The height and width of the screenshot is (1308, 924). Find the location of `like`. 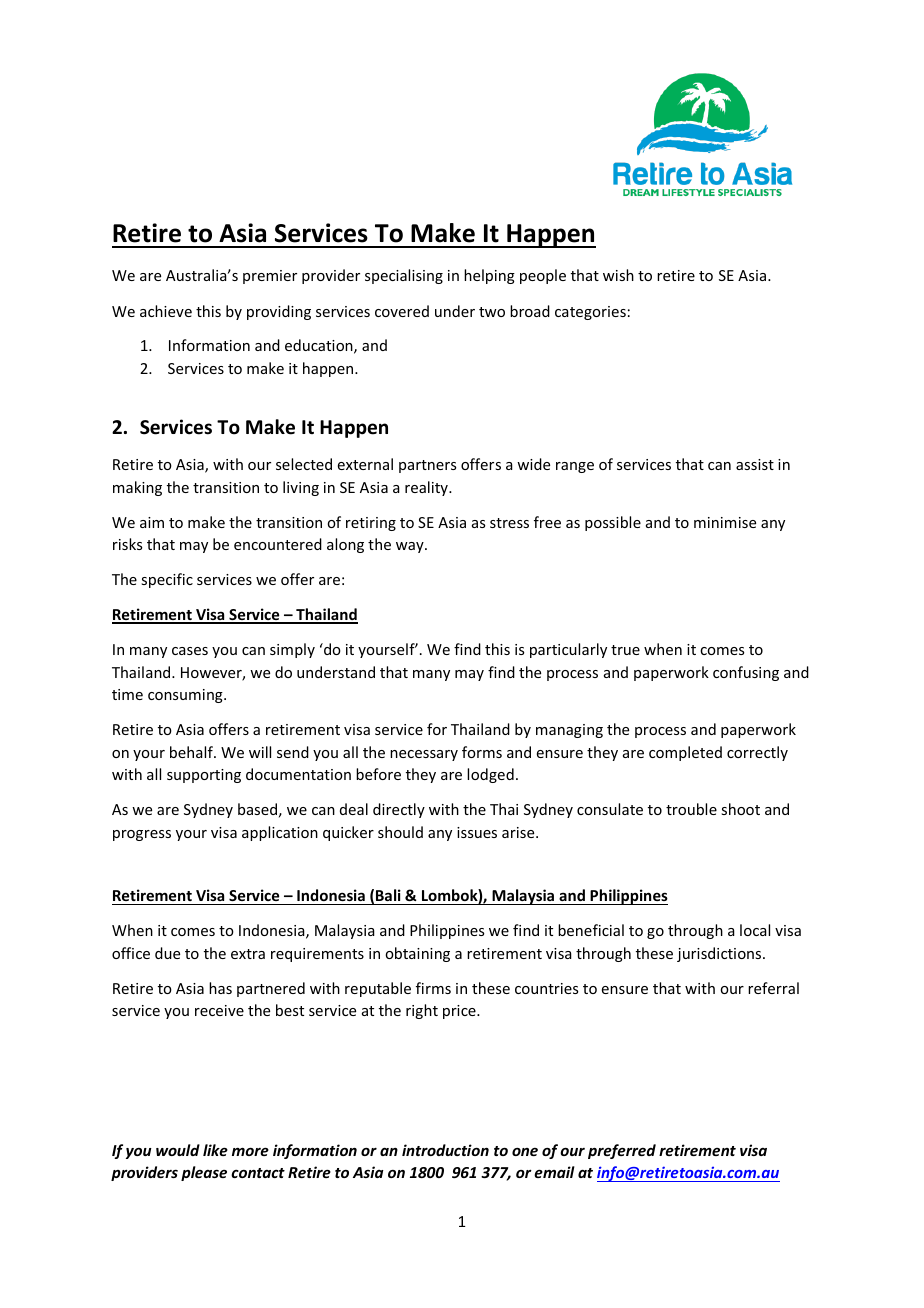

like is located at coordinates (215, 1150).
